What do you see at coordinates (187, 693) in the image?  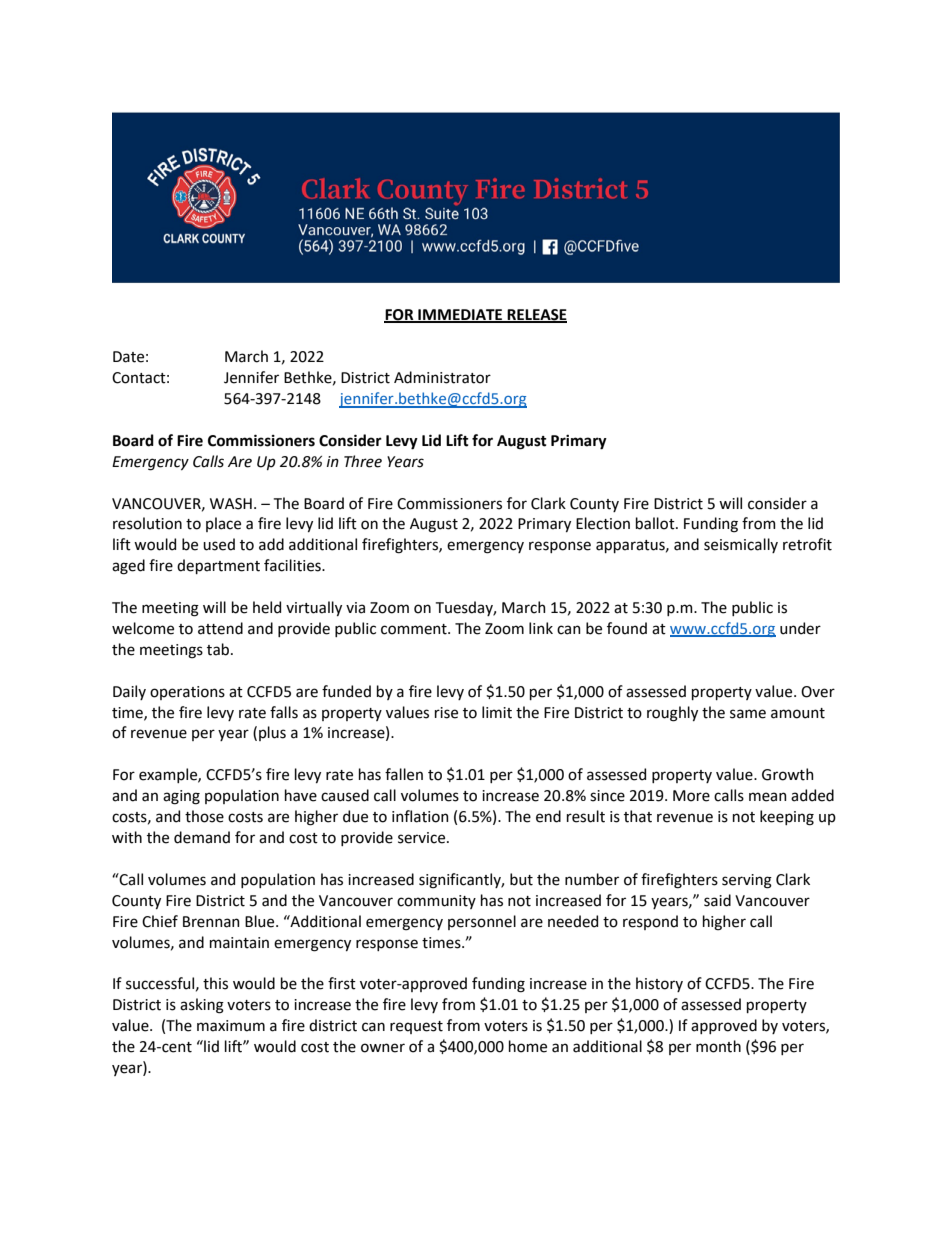 I see `operations` at bounding box center [187, 693].
